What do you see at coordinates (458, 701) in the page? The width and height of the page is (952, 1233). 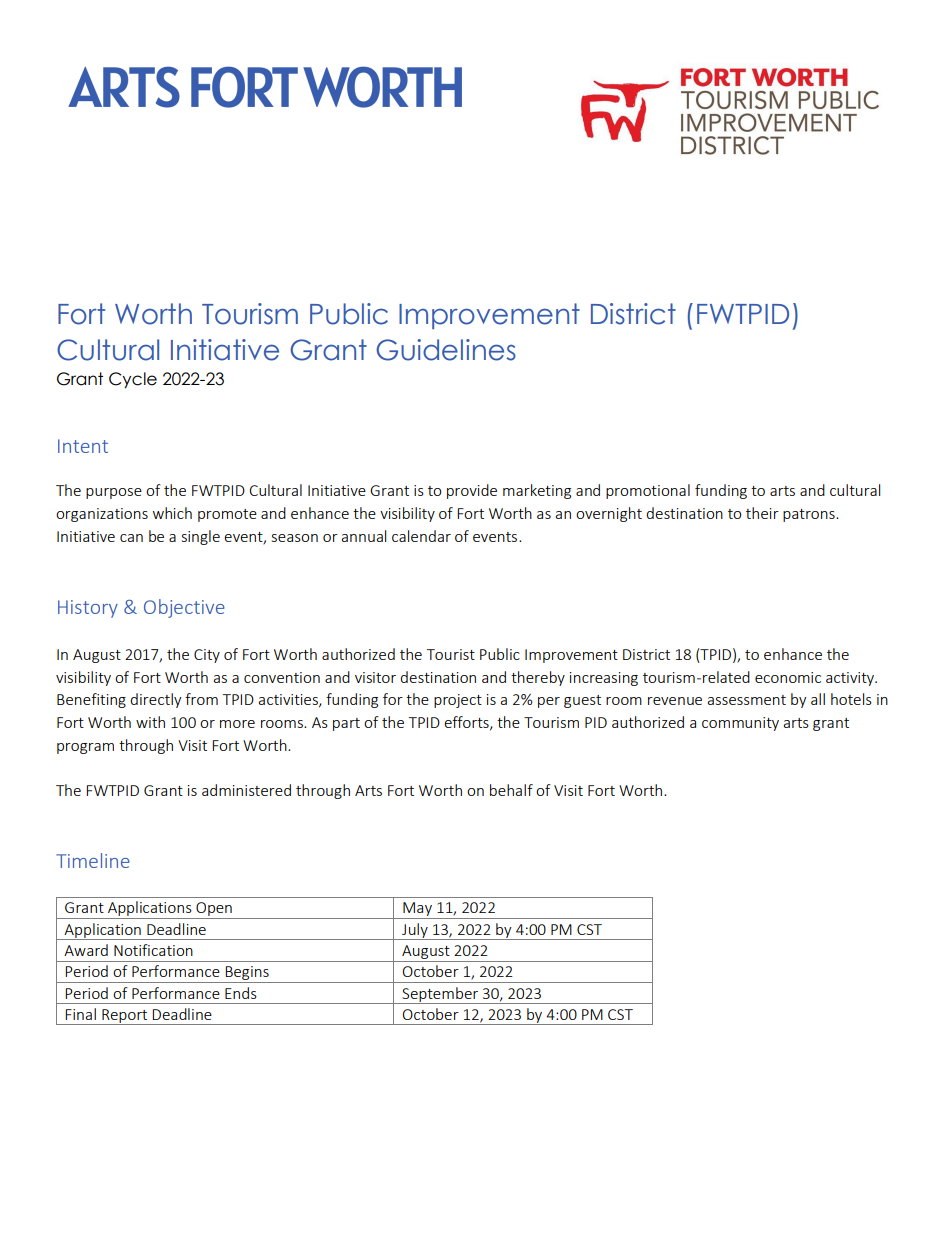 I see `project` at bounding box center [458, 701].
